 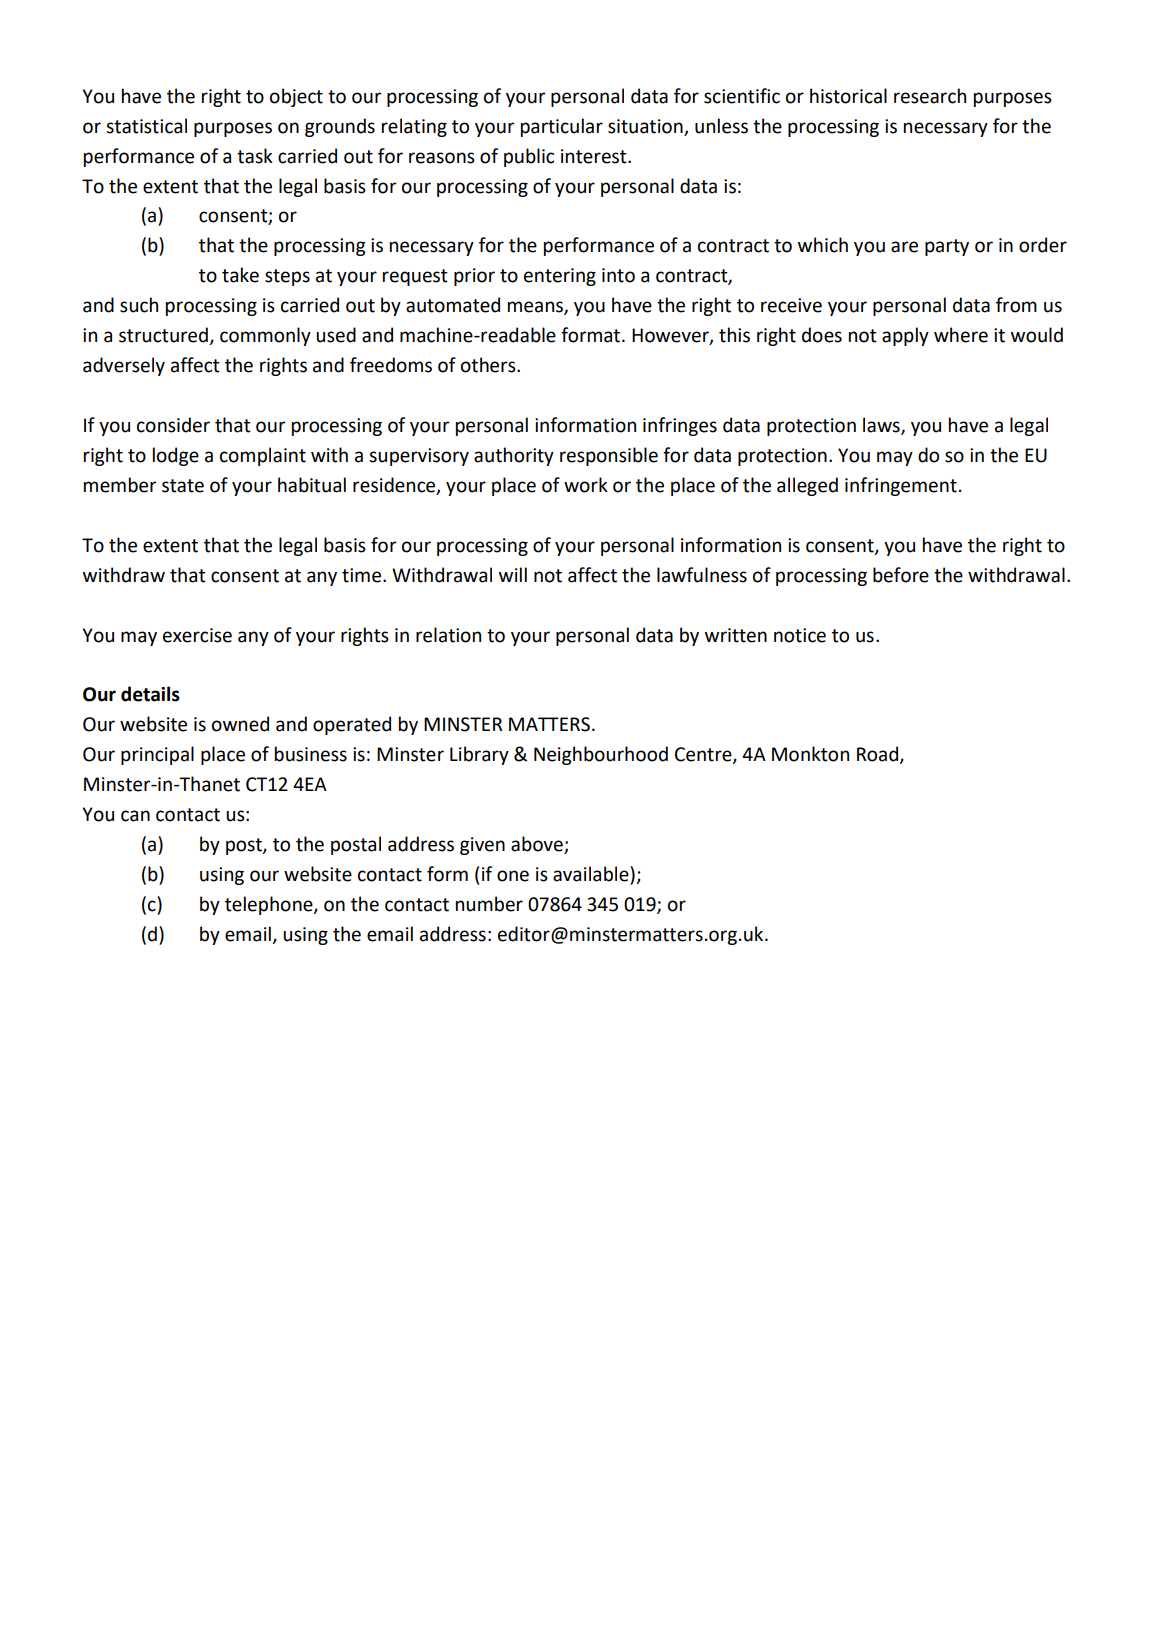 What do you see at coordinates (586, 485) in the screenshot?
I see `work` at bounding box center [586, 485].
